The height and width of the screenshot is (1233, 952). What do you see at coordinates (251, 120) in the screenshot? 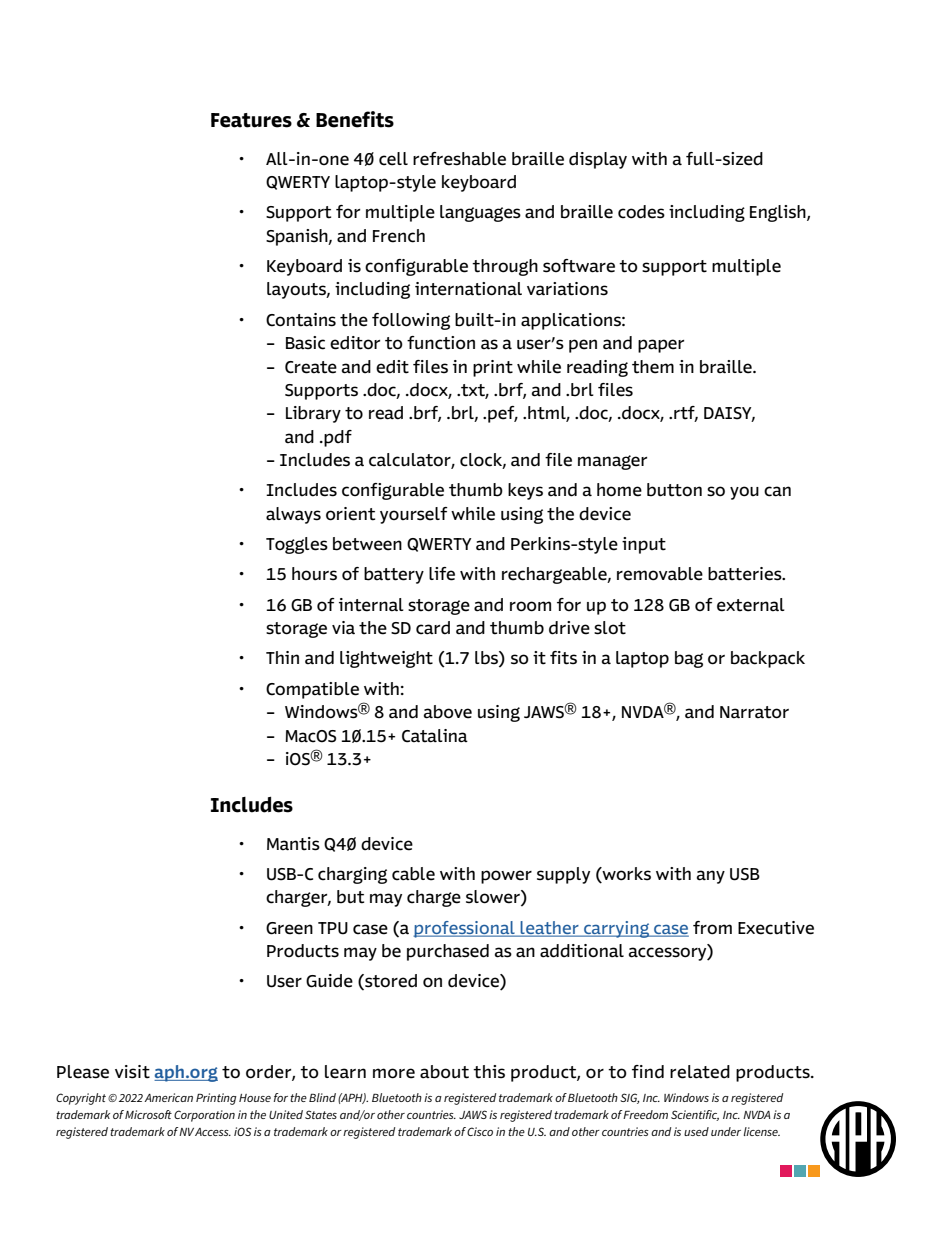
I see `Features` at bounding box center [251, 120].
